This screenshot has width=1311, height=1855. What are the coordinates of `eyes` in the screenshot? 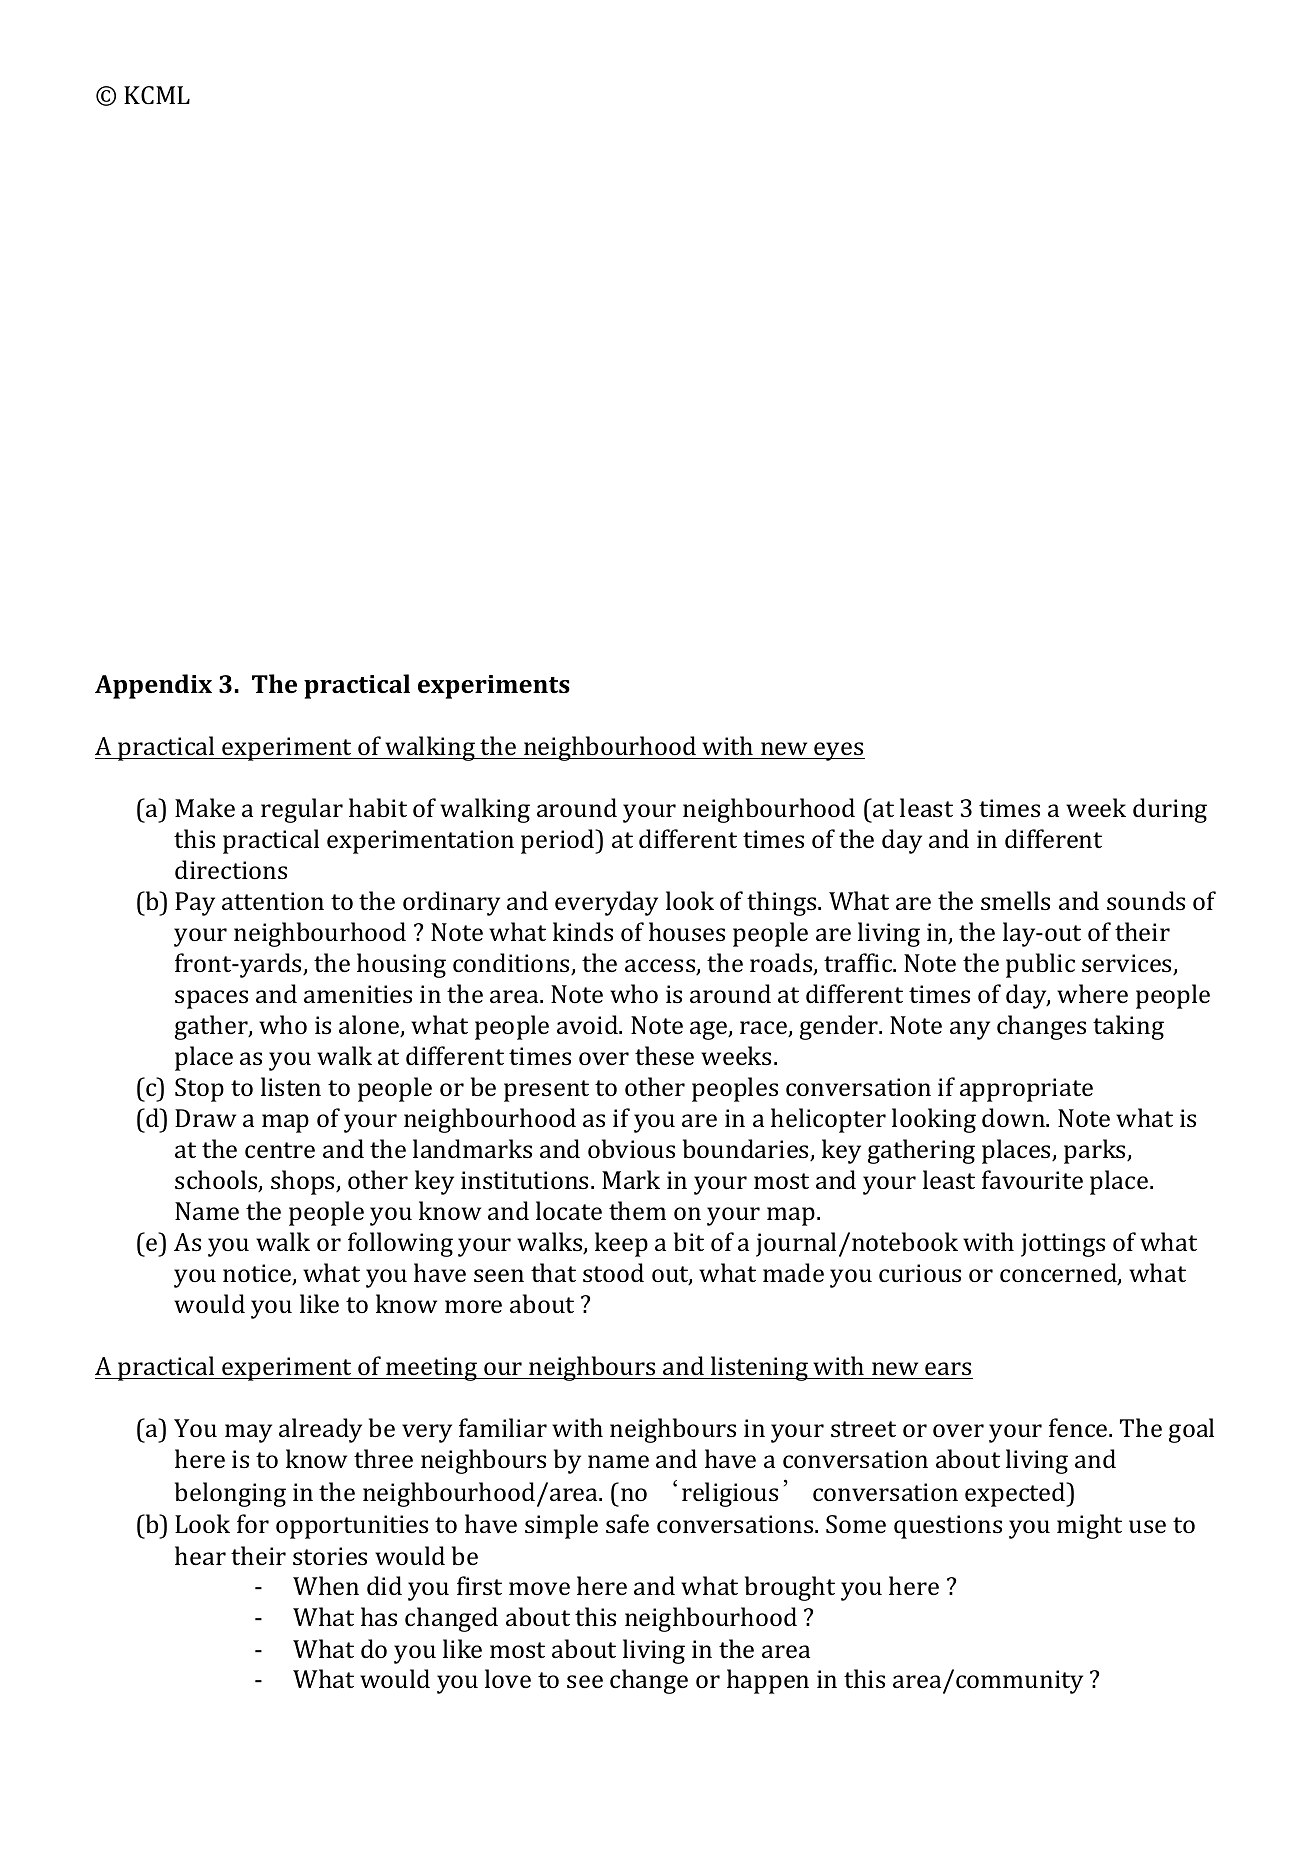 It's located at (839, 751).
